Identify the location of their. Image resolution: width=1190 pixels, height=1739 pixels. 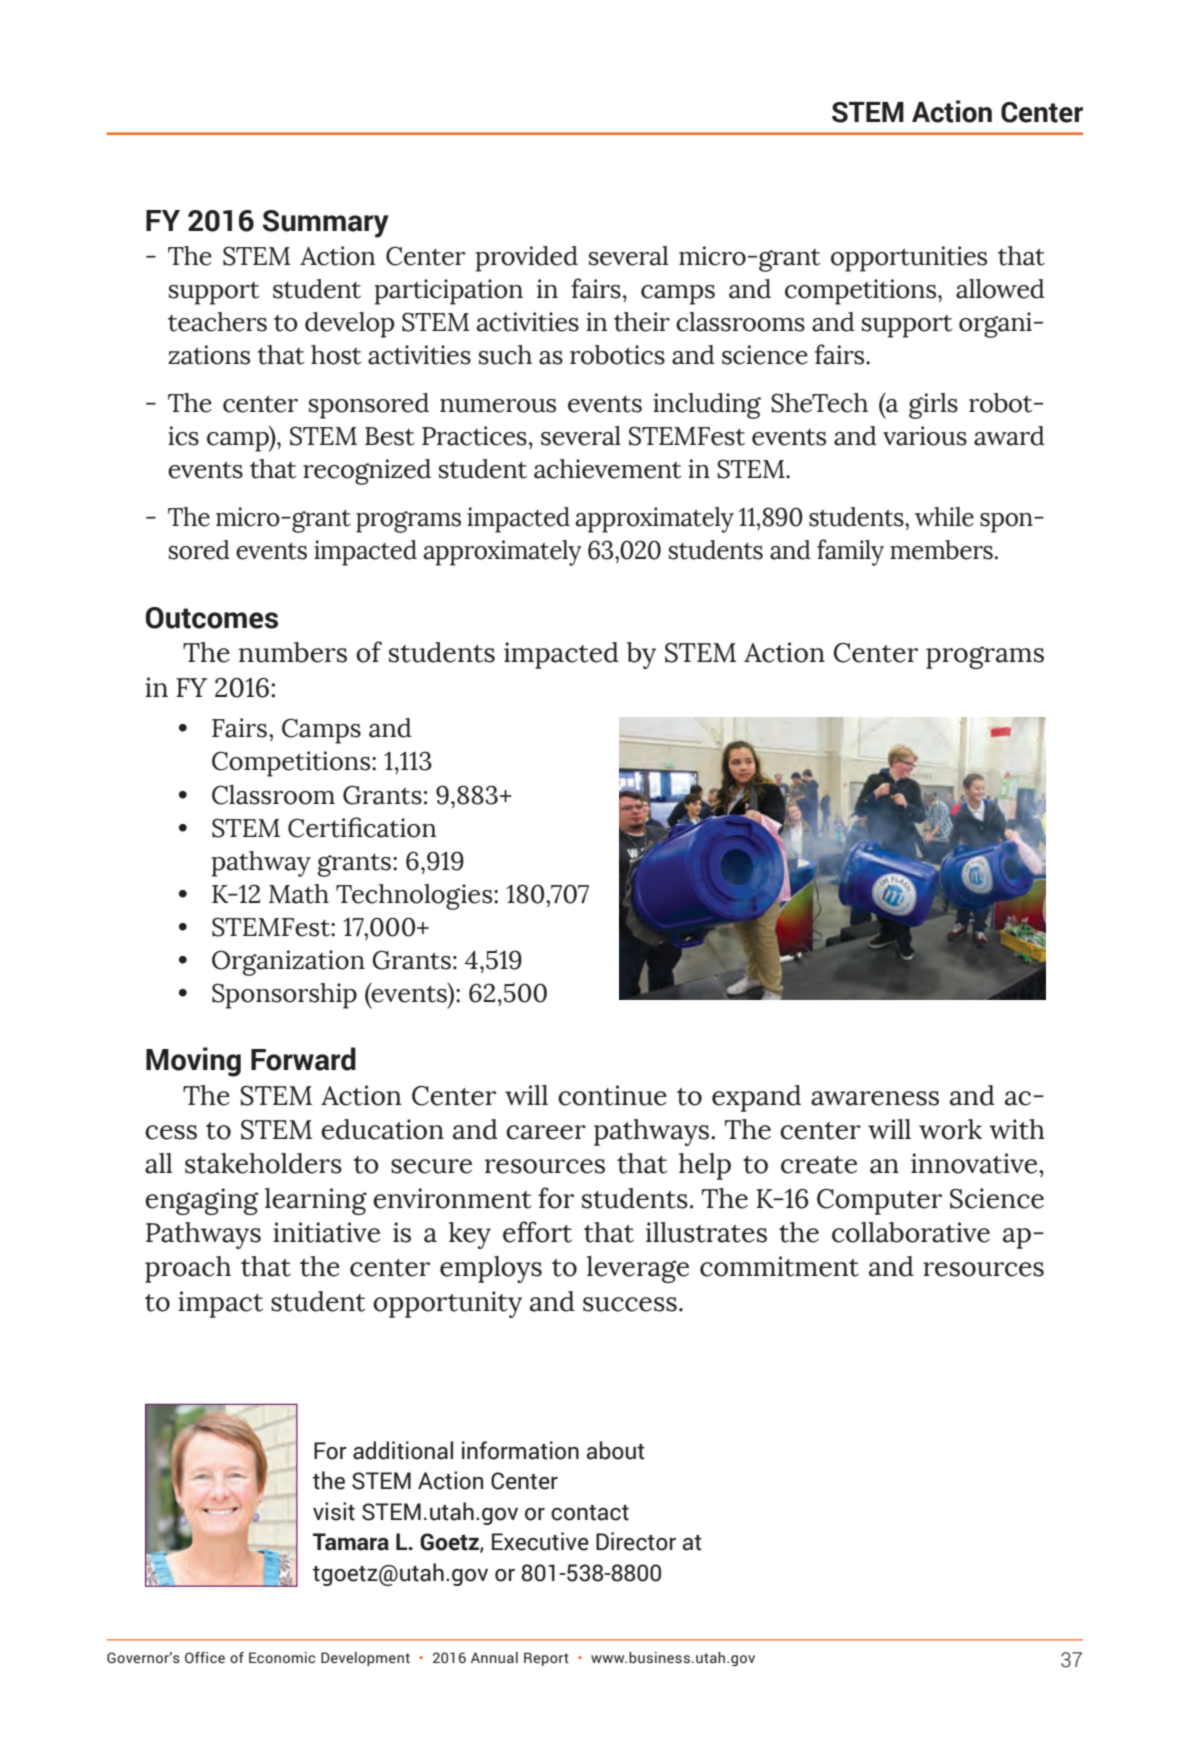
(642, 322).
